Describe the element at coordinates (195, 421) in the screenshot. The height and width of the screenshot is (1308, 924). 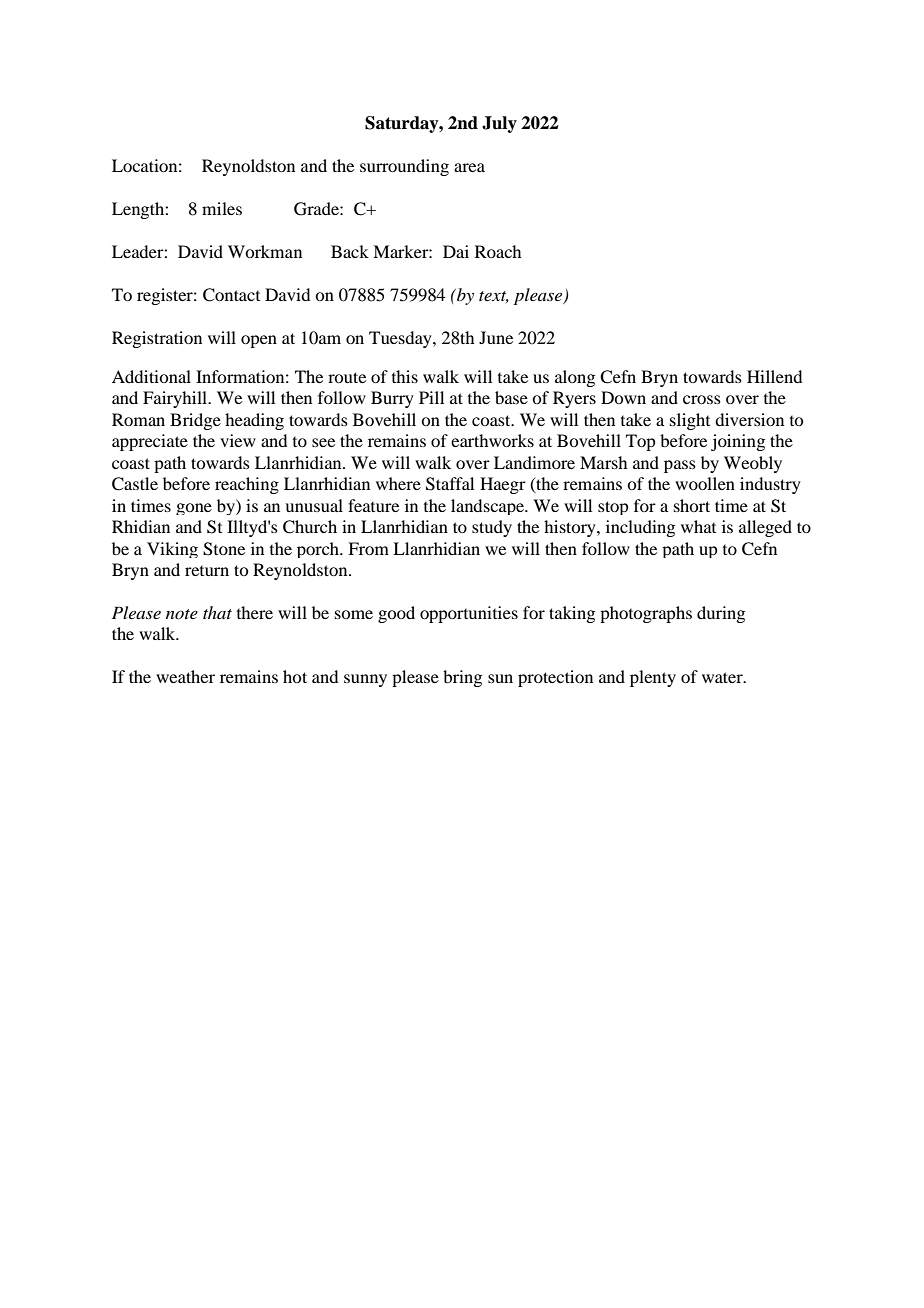
I see `Bridge` at that location.
